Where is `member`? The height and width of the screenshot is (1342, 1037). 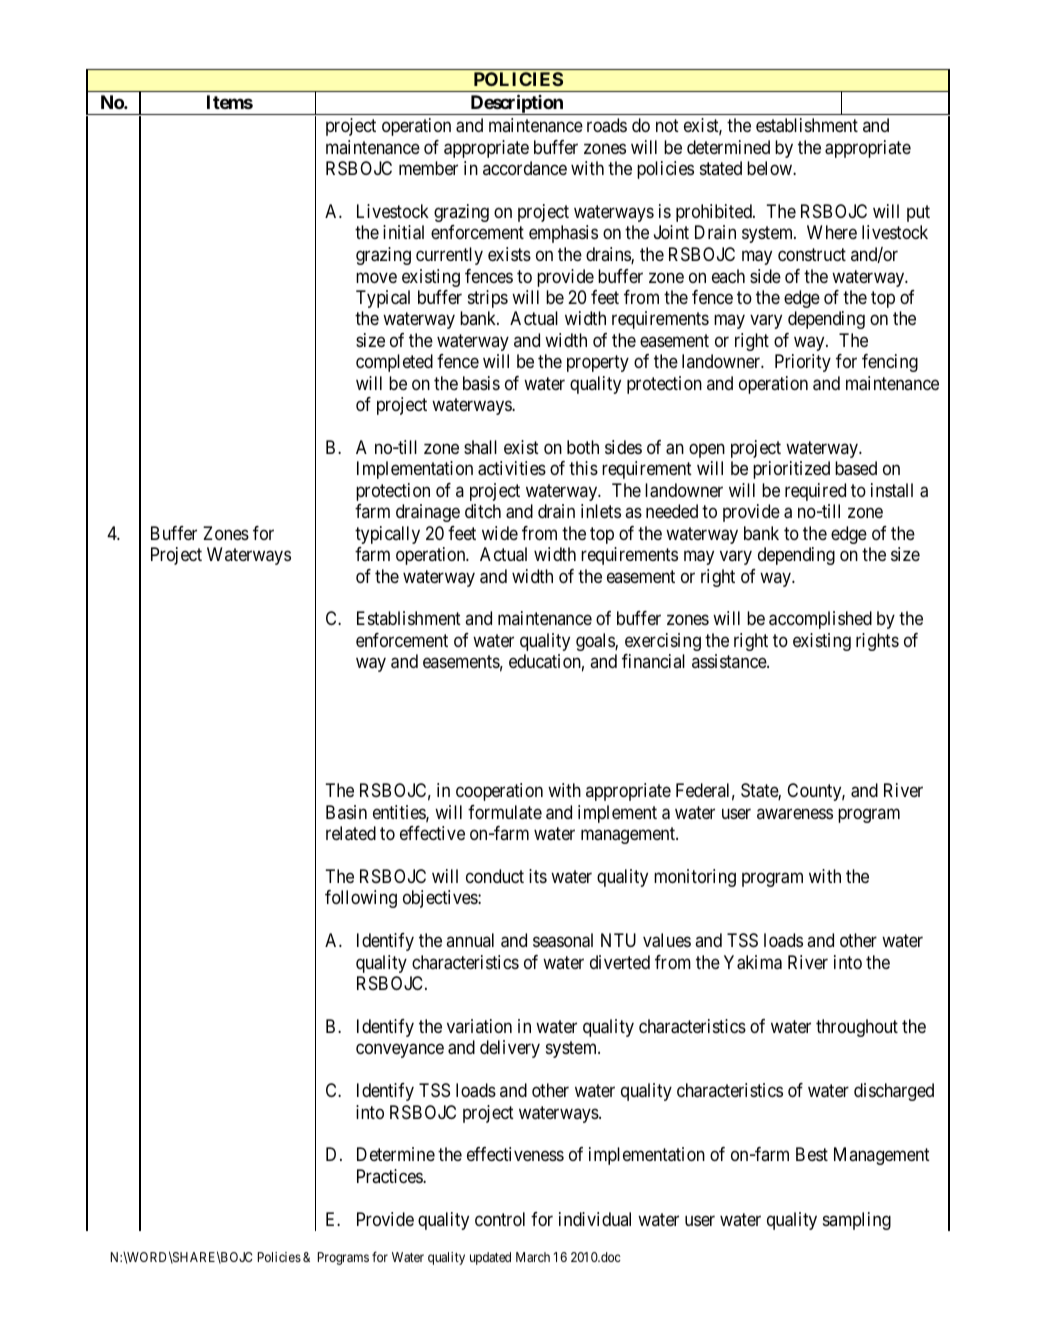
member is located at coordinates (428, 168).
